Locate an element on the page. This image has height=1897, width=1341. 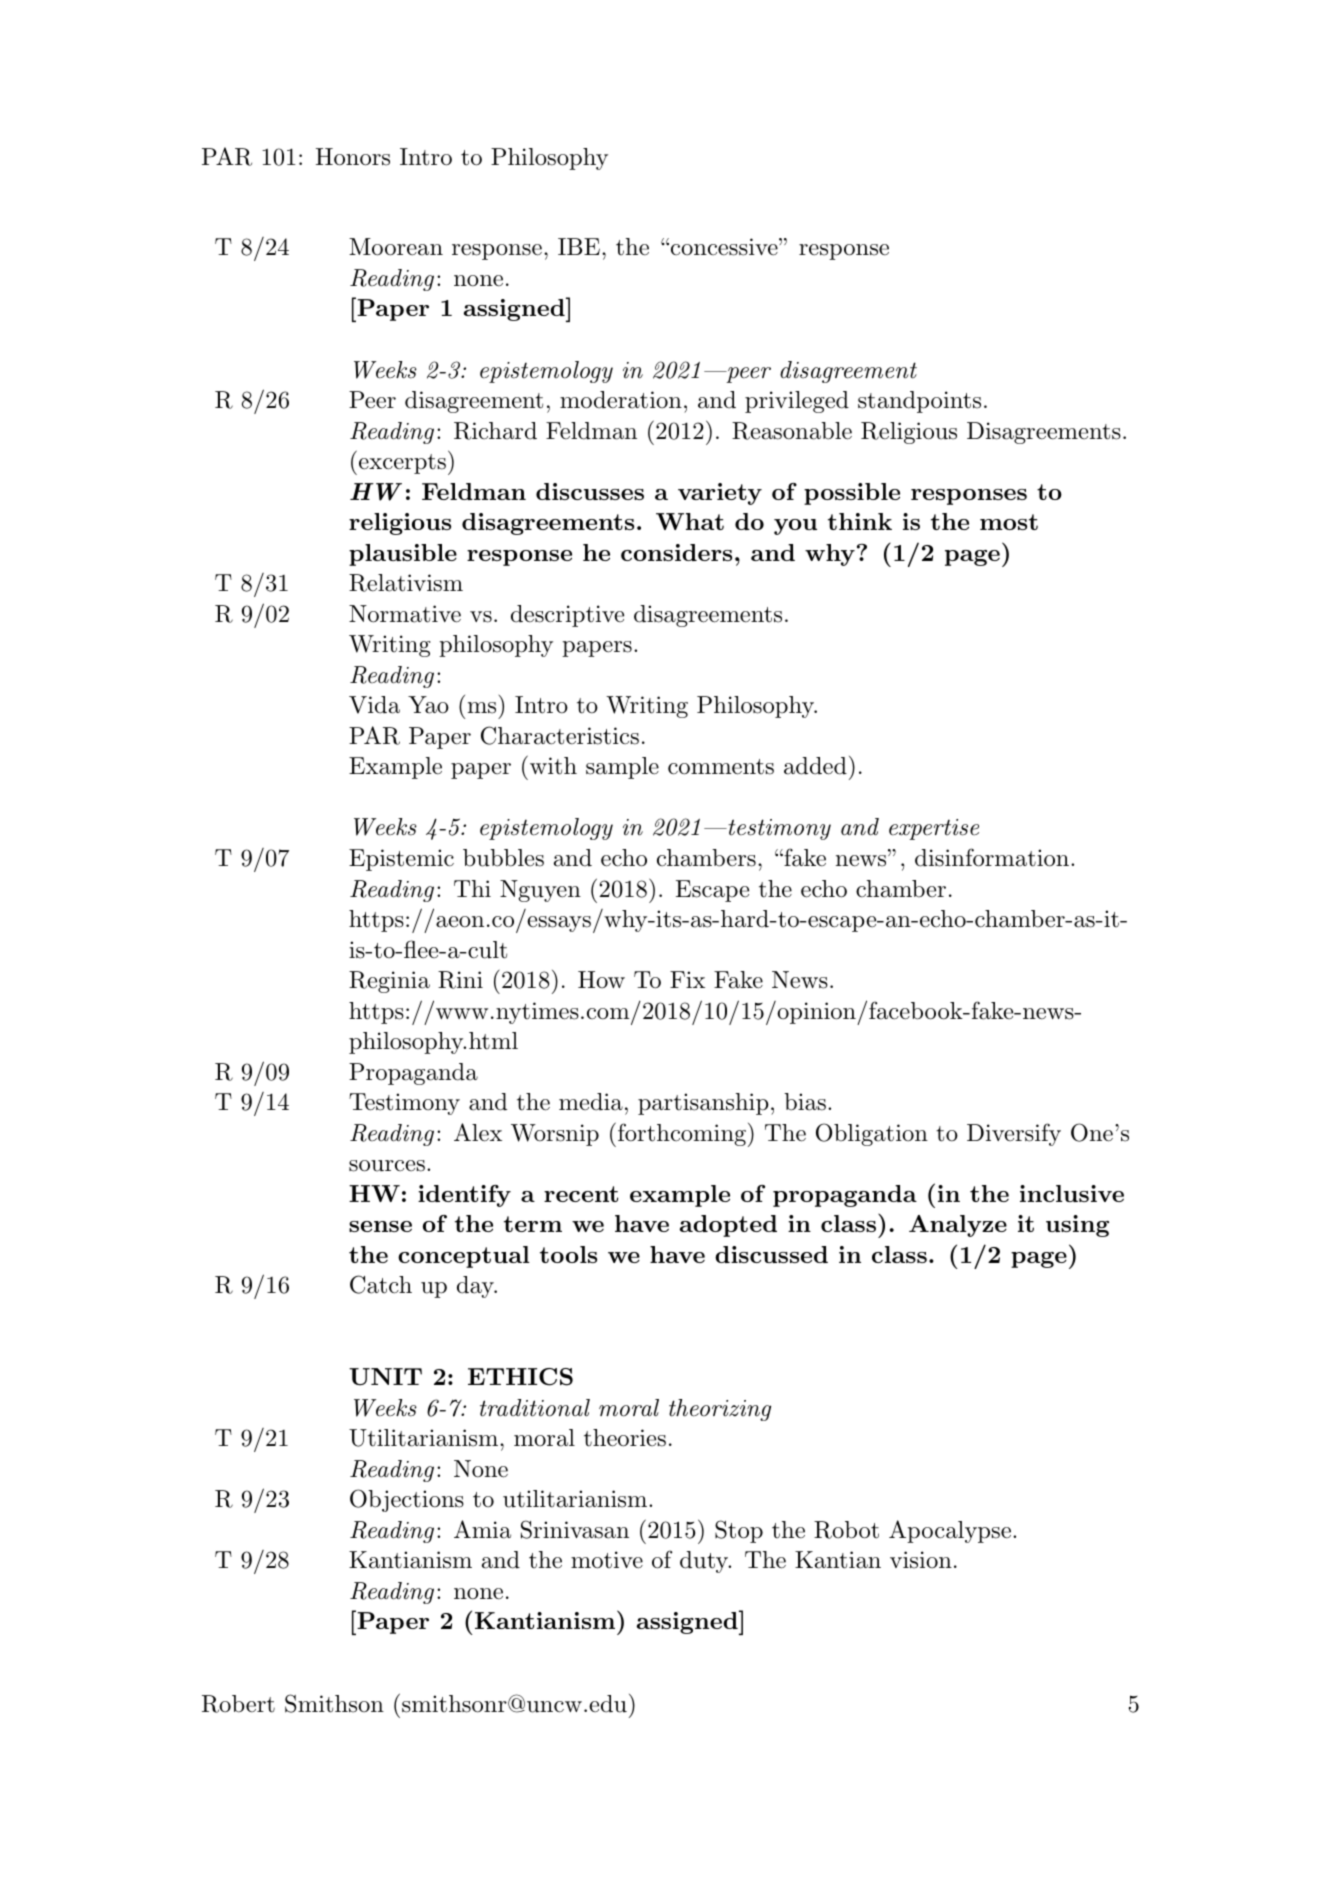
partisanship is located at coordinates (703, 1104).
